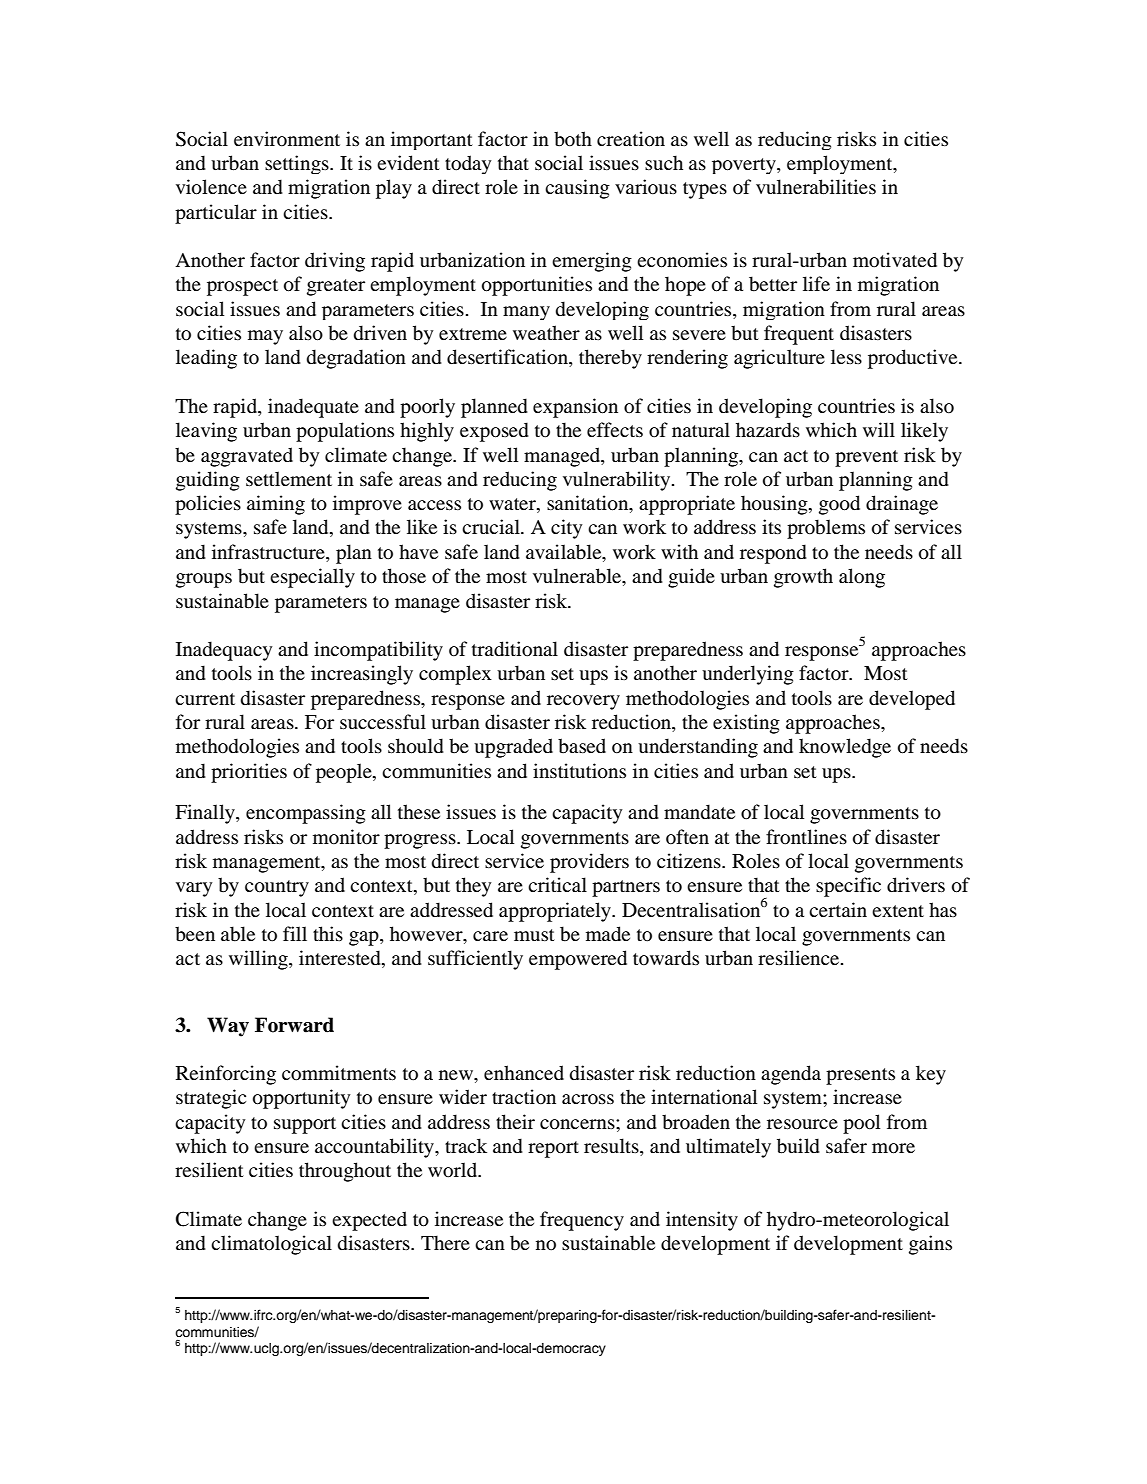  I want to click on empowered, so click(578, 960).
